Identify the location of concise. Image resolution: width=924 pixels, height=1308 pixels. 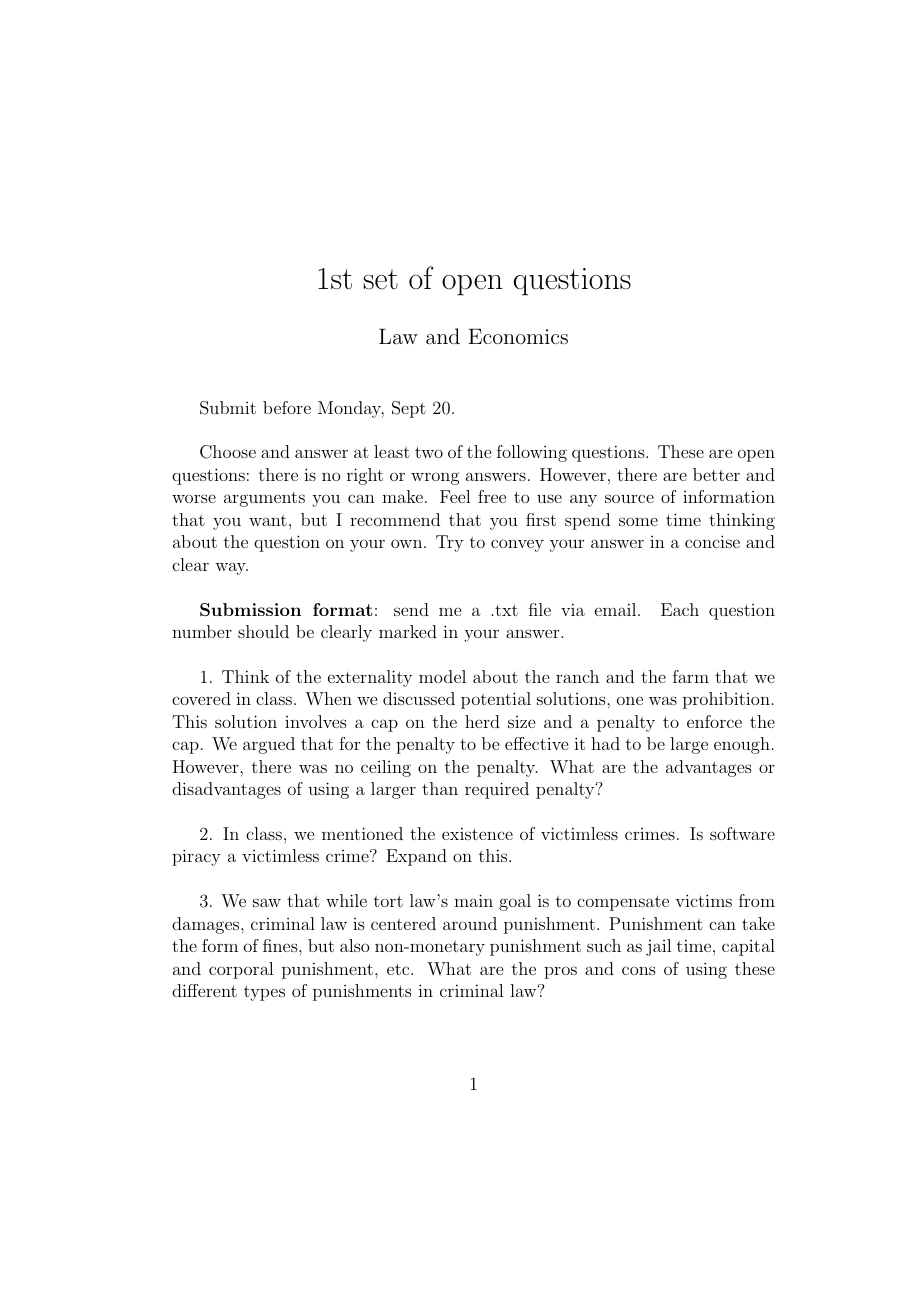
(712, 541).
